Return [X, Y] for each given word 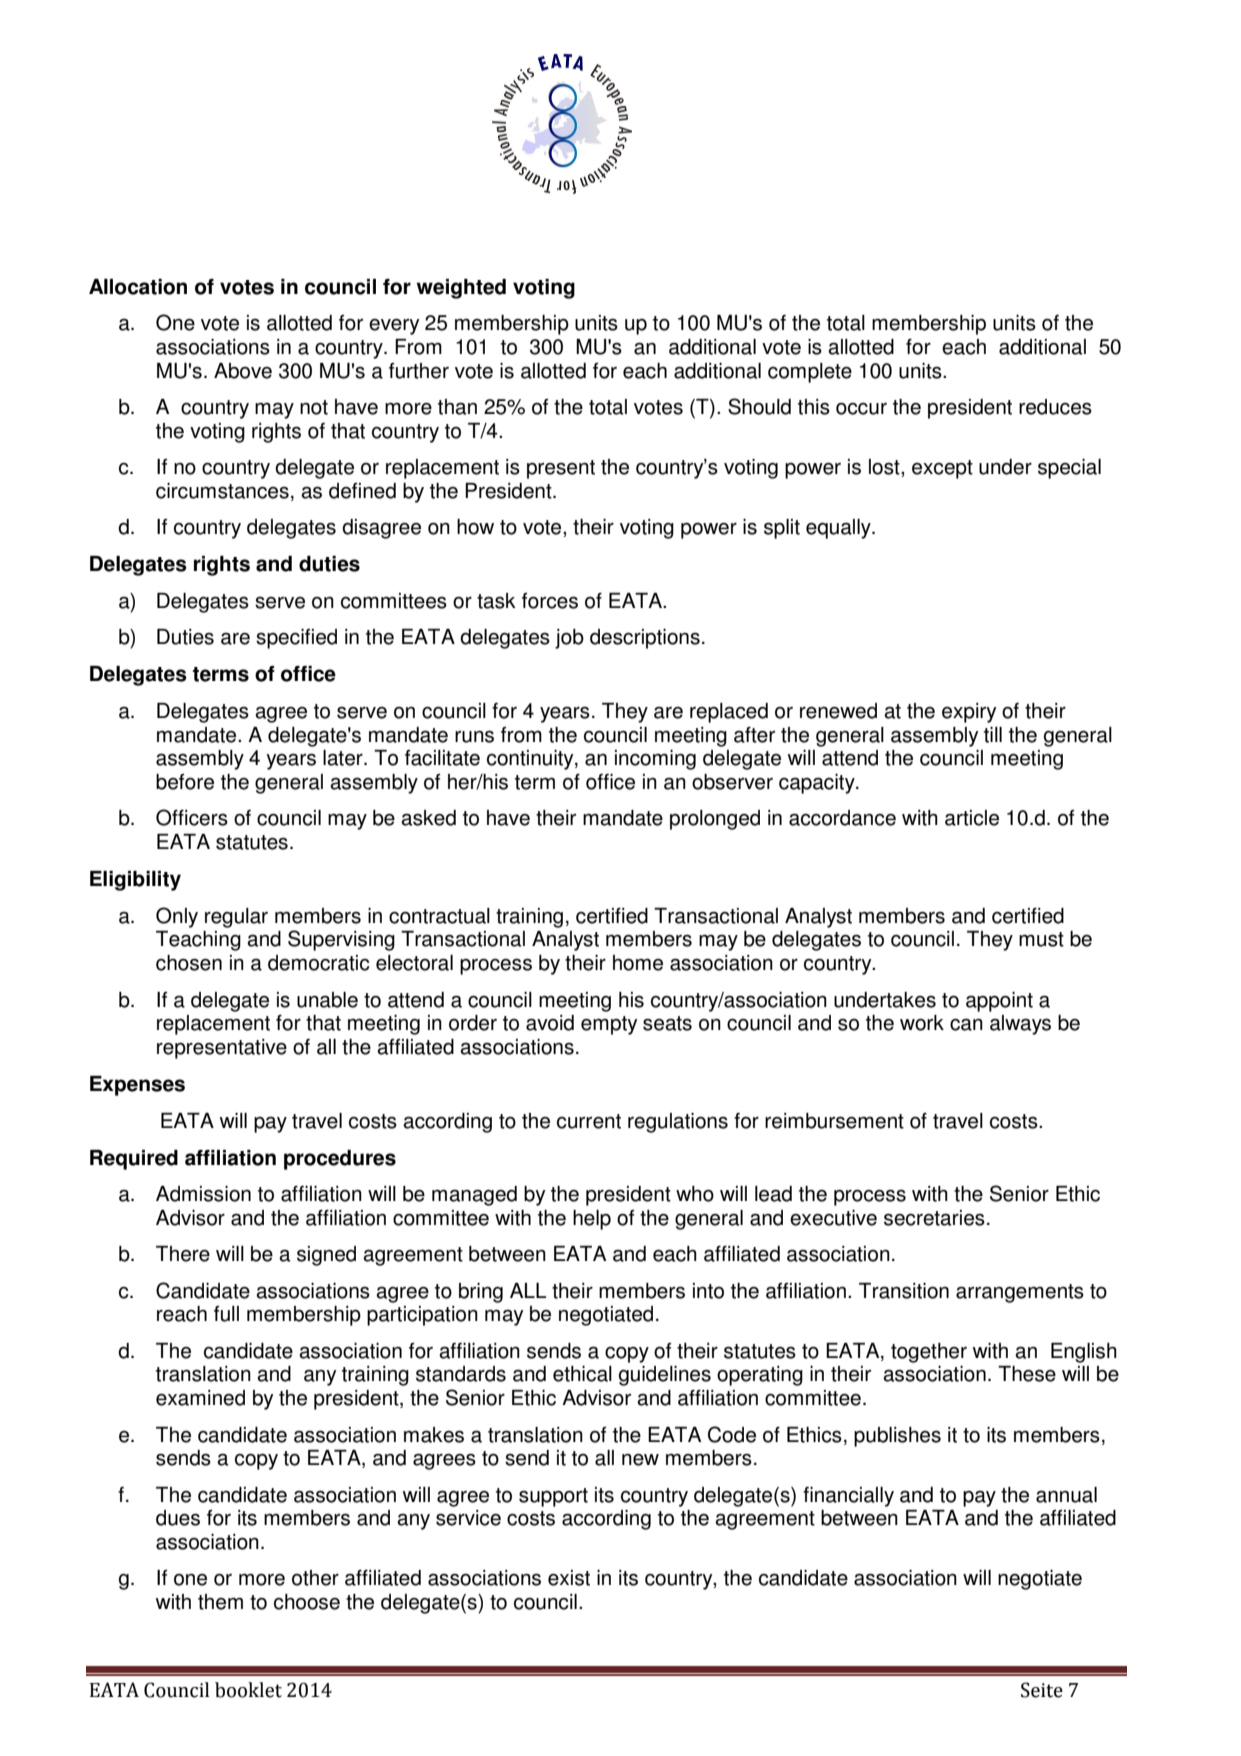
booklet [248, 1690]
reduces [1055, 407]
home [638, 963]
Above [243, 371]
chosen [189, 963]
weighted [461, 289]
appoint [999, 1002]
